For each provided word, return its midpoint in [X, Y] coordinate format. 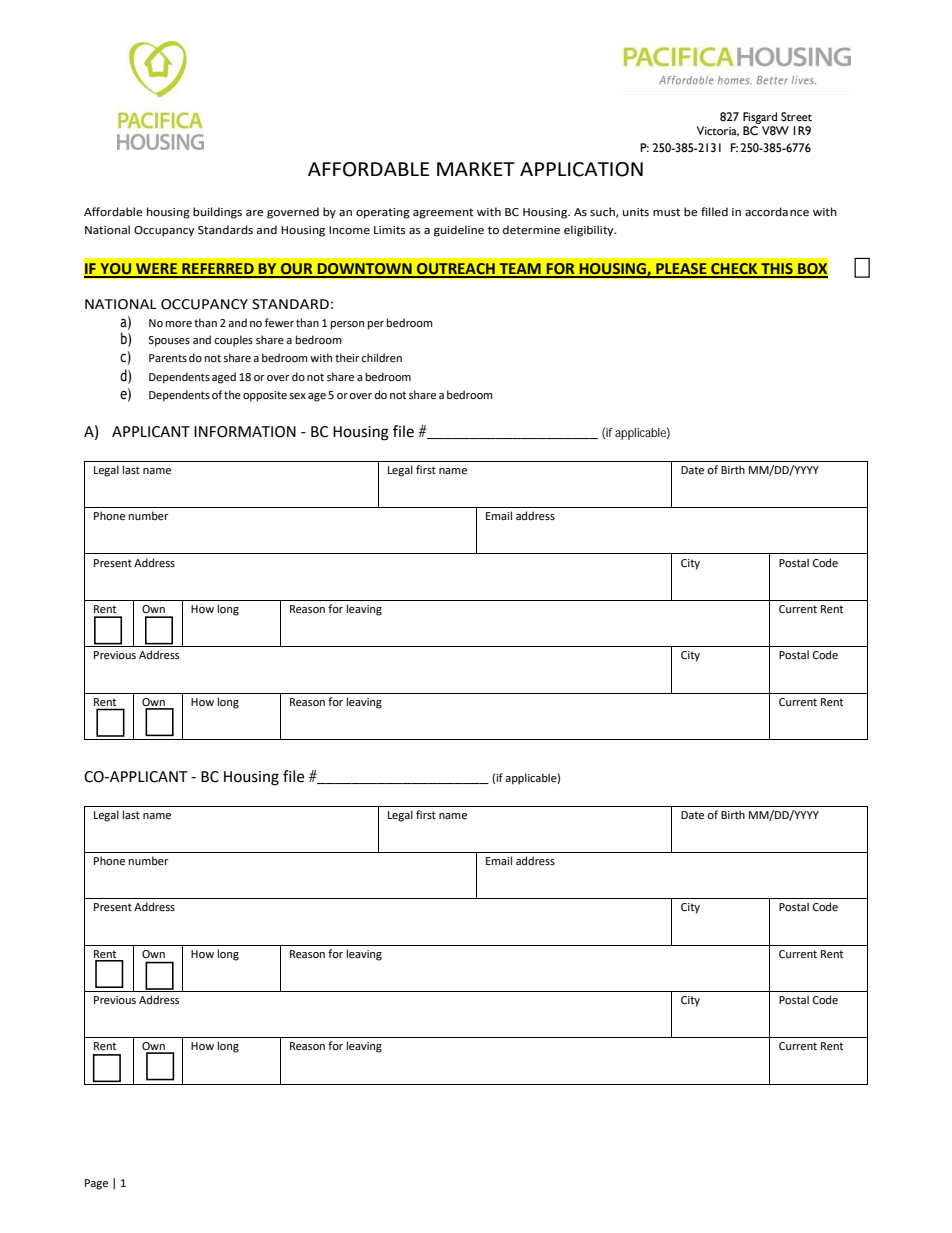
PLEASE [681, 270]
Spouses [169, 341]
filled [714, 211]
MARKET [476, 169]
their [347, 358]
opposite [265, 396]
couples [233, 341]
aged [224, 378]
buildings [217, 213]
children [381, 357]
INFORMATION [245, 432]
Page [96, 1184]
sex [297, 396]
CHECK [734, 270]
